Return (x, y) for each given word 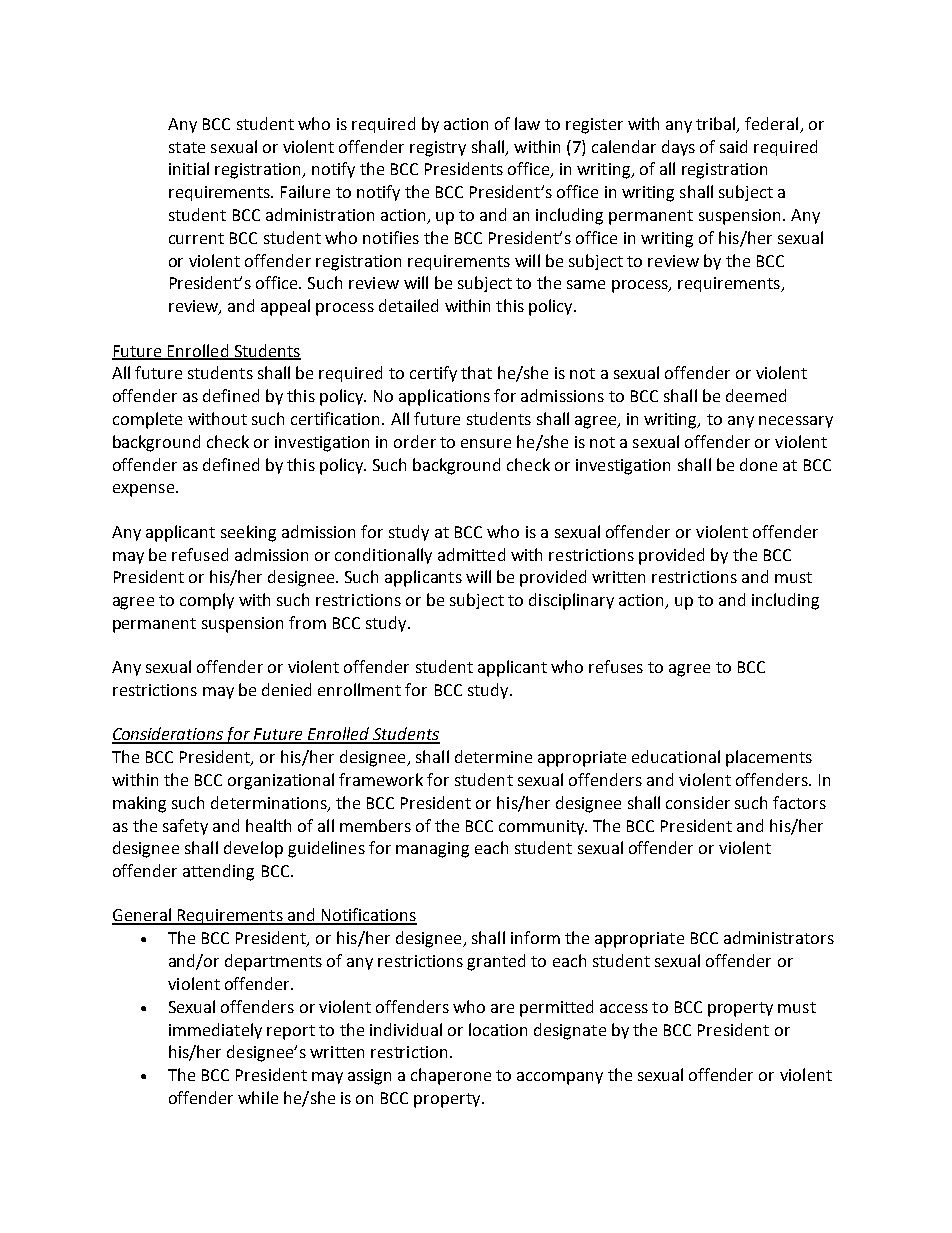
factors (799, 802)
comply (207, 601)
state (187, 147)
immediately (215, 1031)
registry (438, 149)
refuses (616, 666)
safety (185, 827)
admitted (471, 554)
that (476, 372)
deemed (756, 395)
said (733, 146)
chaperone (451, 1076)
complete (147, 420)
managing (432, 850)
